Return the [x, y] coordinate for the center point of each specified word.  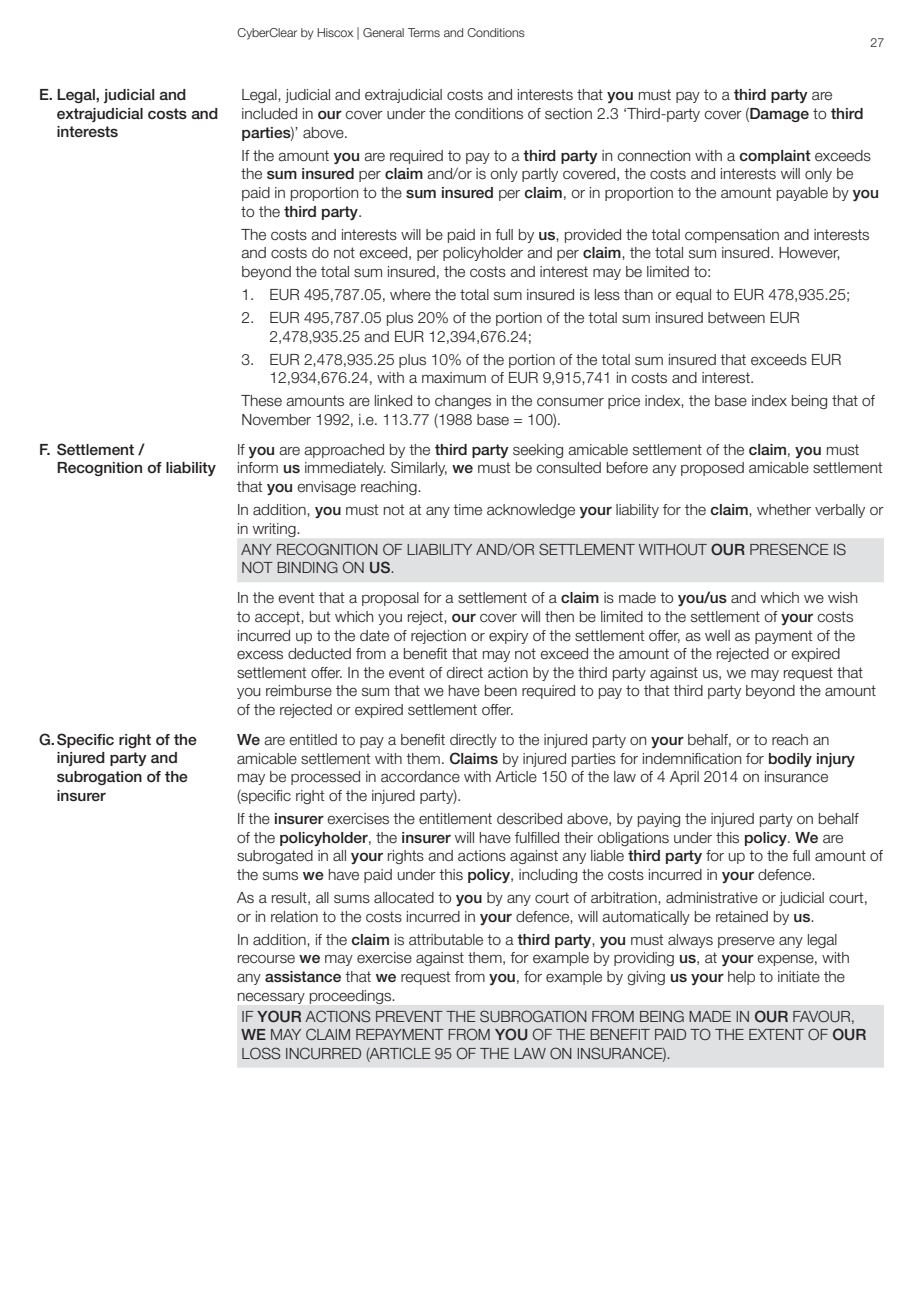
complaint [775, 157]
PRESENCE [789, 549]
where [410, 295]
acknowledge [531, 511]
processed [325, 778]
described [529, 819]
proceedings [352, 997]
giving [646, 978]
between [736, 318]
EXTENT [776, 1034]
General [383, 32]
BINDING [307, 567]
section [568, 114]
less [607, 295]
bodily [790, 760]
